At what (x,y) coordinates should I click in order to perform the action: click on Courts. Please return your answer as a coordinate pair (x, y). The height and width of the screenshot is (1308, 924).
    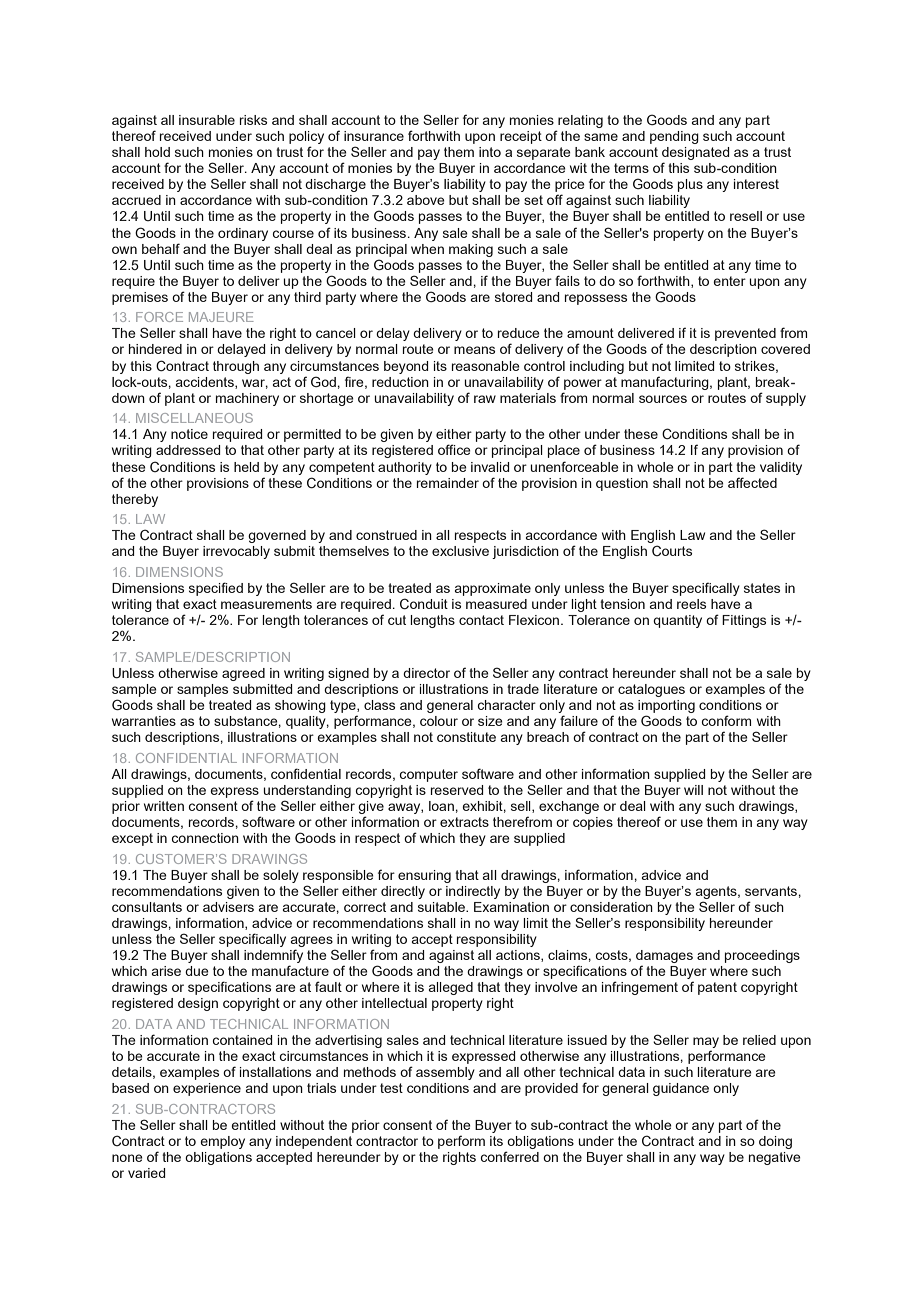
    Looking at the image, I should click on (672, 550).
